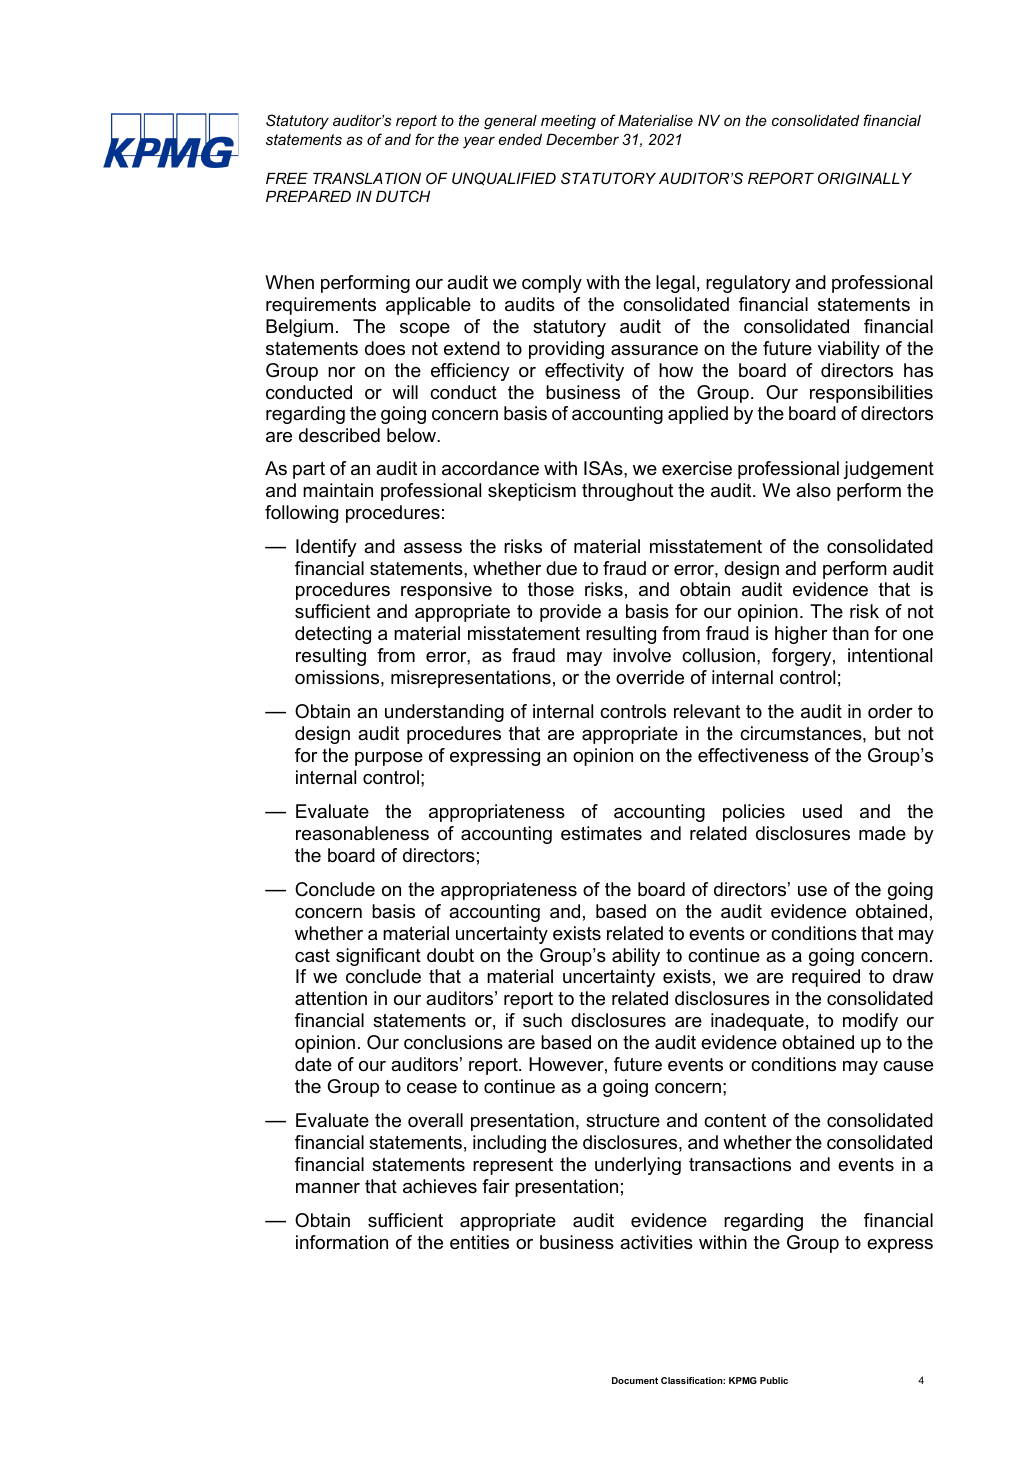 This screenshot has width=1032, height=1460. Describe the element at coordinates (378, 957) in the screenshot. I see `significant` at that location.
